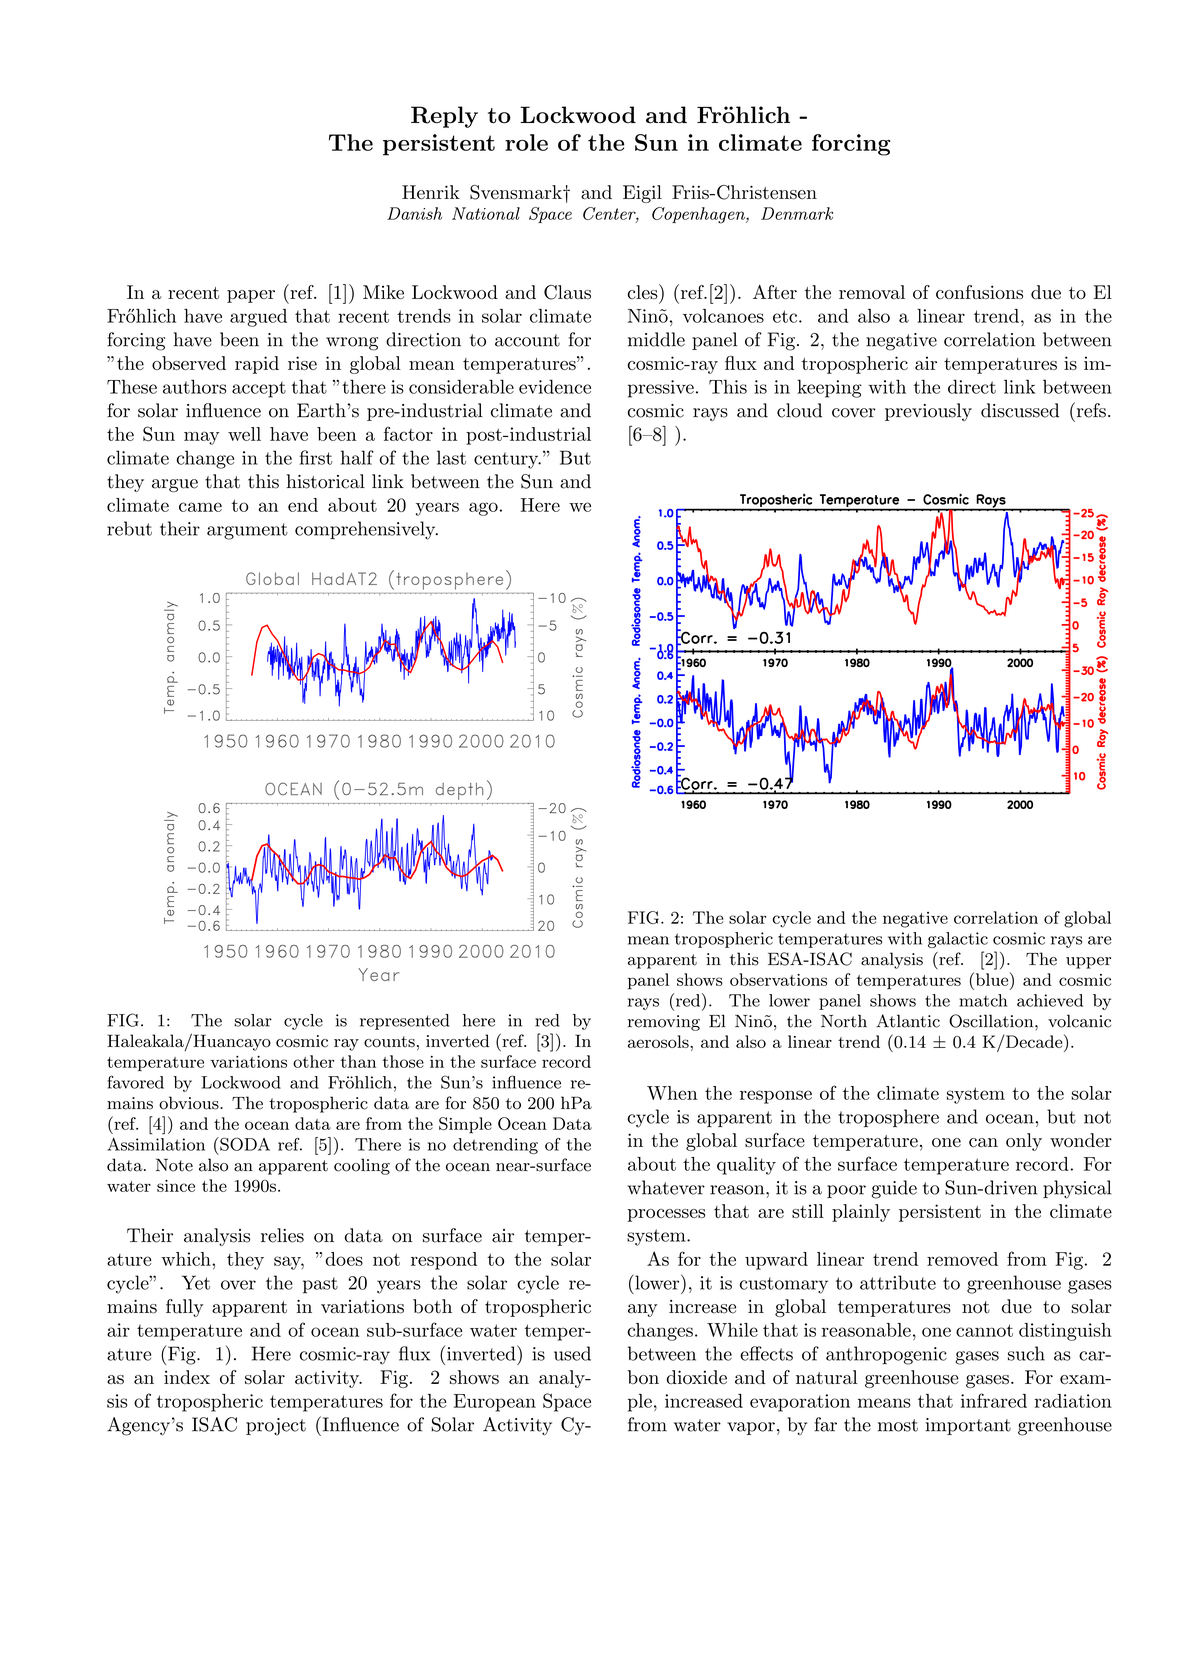 The image size is (1177, 1665). Describe the element at coordinates (414, 213) in the document. I see `Danish` at that location.
